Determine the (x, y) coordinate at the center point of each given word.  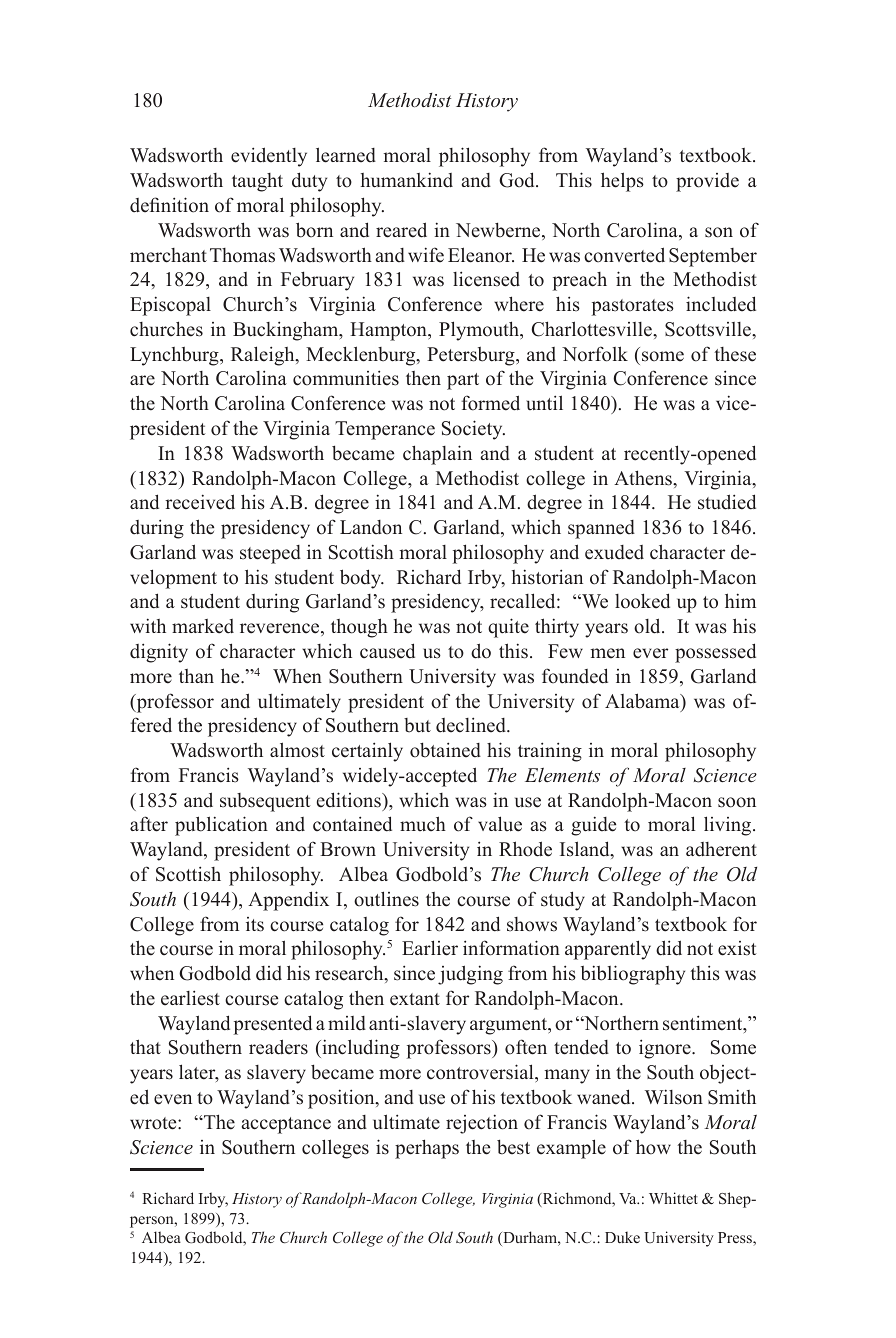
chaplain (437, 455)
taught (257, 182)
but (417, 725)
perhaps (427, 1149)
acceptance (286, 1125)
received (200, 502)
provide (707, 182)
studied (727, 502)
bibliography (633, 975)
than (196, 676)
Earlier (430, 948)
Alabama (643, 702)
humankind (407, 180)
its (255, 924)
